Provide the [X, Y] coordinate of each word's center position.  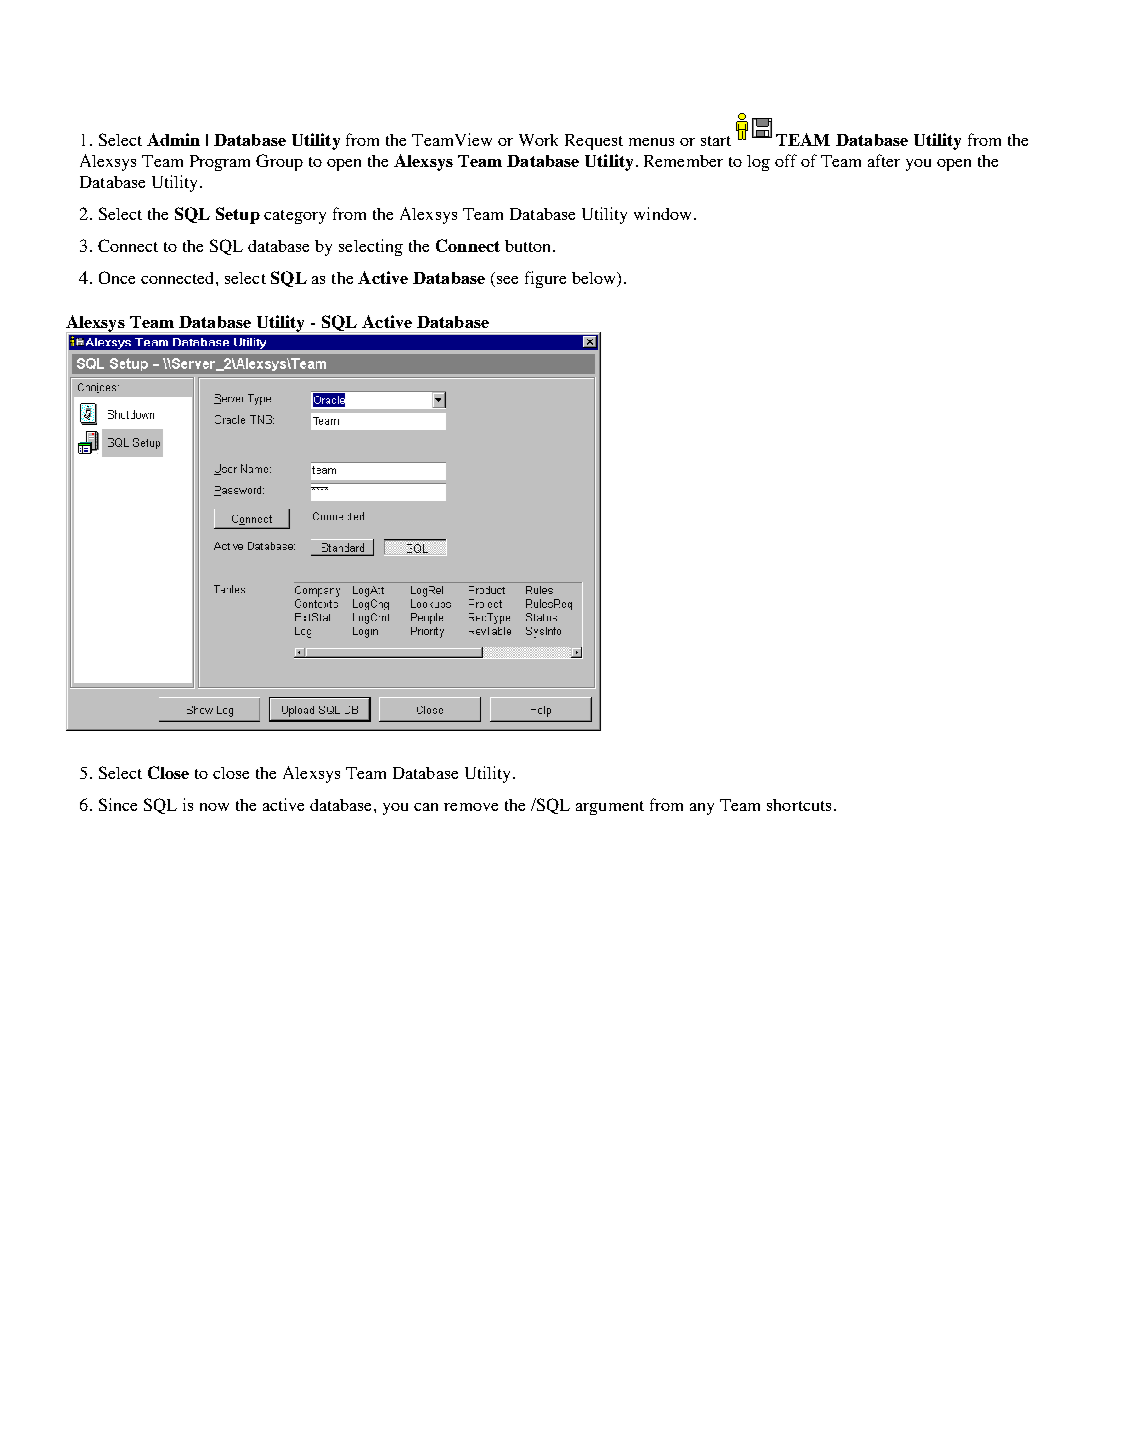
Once [117, 277]
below [595, 279]
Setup [238, 215]
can [426, 807]
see [506, 281]
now [214, 807]
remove [471, 807]
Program [220, 163]
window [664, 213]
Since [118, 804]
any [702, 809]
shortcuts [799, 805]
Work [538, 140]
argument [610, 808]
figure [545, 279]
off [786, 160]
